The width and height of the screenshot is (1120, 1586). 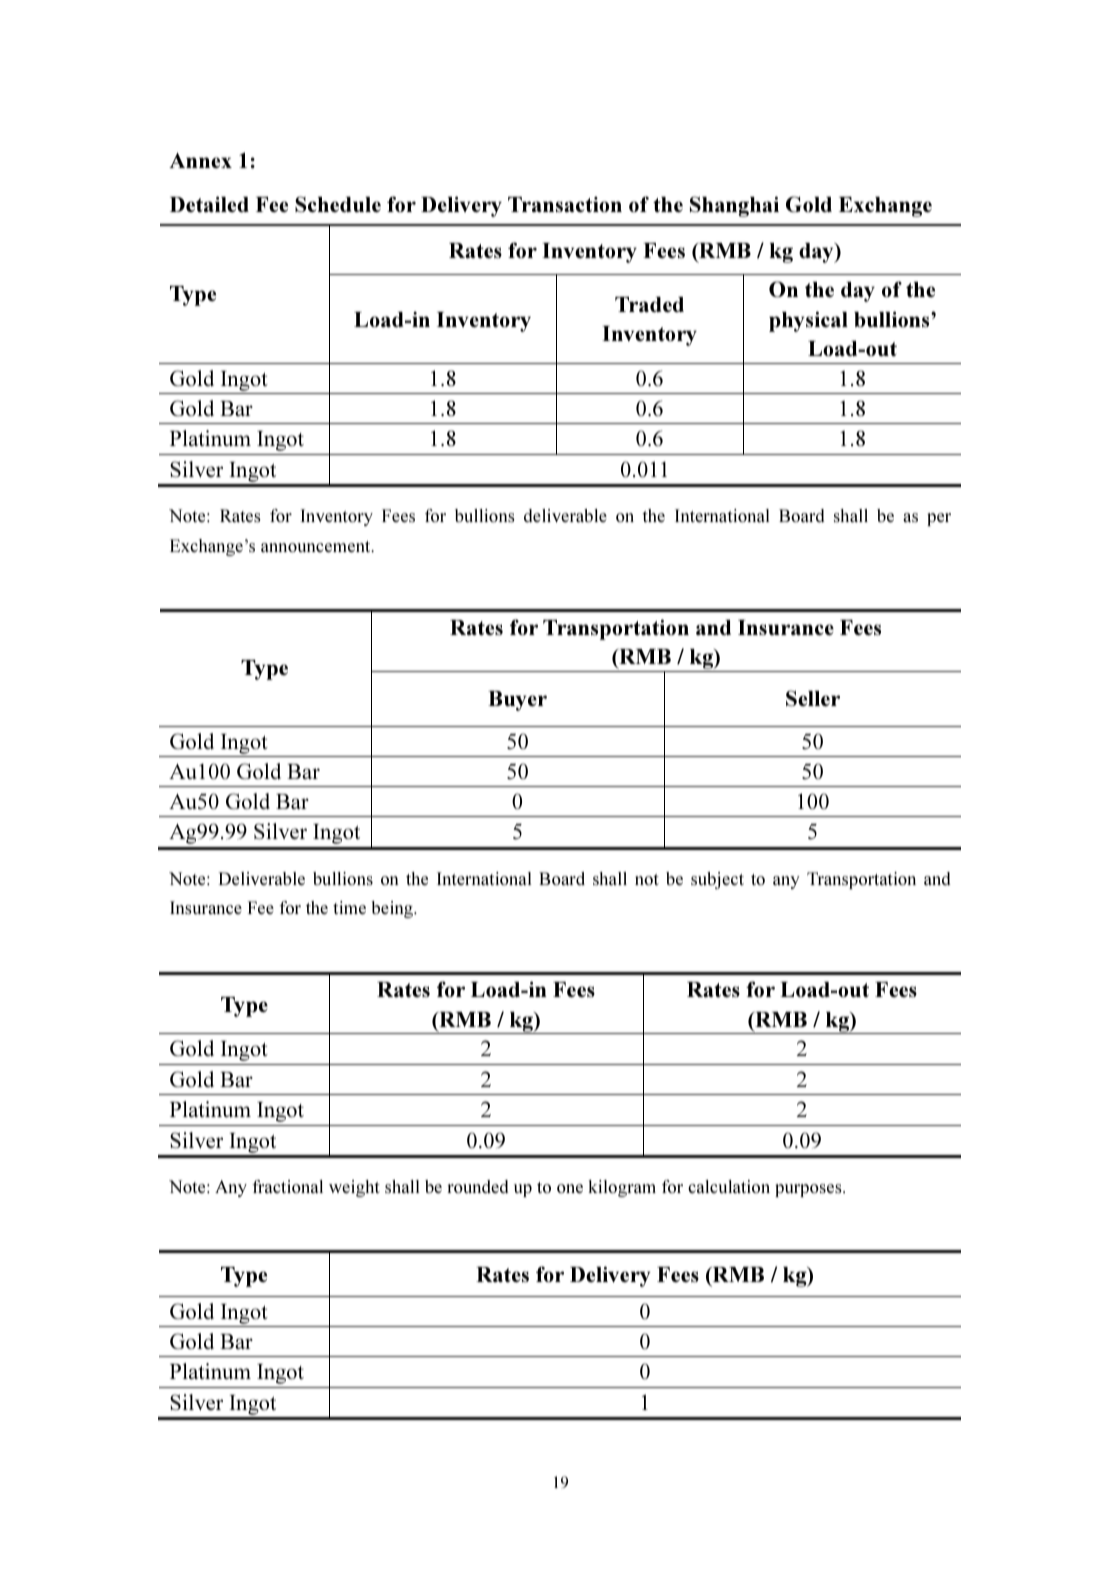 What do you see at coordinates (813, 698) in the screenshot?
I see `Seller` at bounding box center [813, 698].
